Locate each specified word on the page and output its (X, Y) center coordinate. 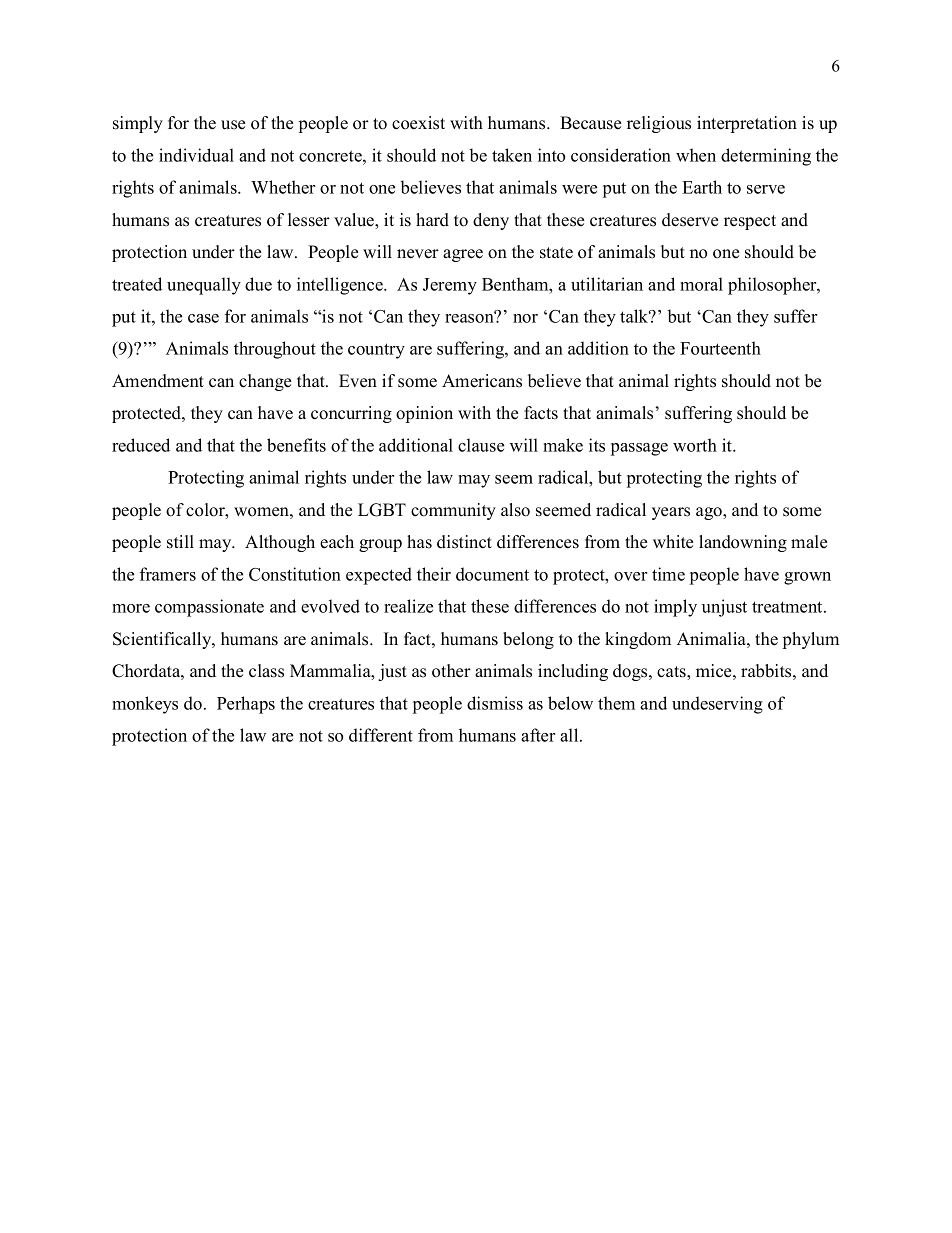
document (492, 574)
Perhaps (246, 705)
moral (701, 284)
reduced (141, 445)
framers (168, 574)
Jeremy (450, 286)
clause (481, 445)
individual (196, 155)
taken (512, 155)
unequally (204, 286)
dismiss (495, 703)
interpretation (747, 124)
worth (695, 445)
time (668, 574)
